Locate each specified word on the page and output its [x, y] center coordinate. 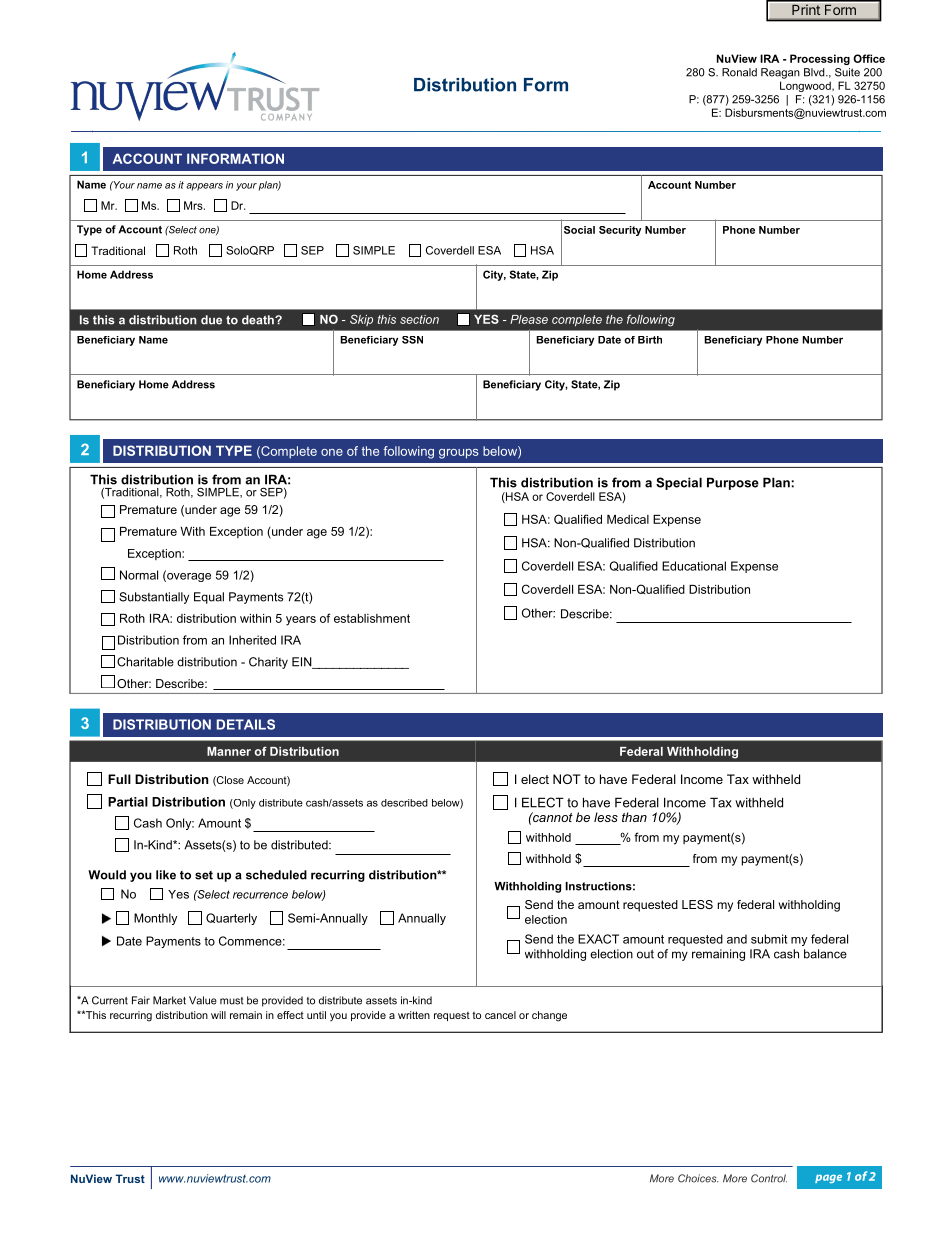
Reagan [780, 73]
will [218, 1015]
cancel [500, 1015]
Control [769, 1178]
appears [204, 187]
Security [620, 231]
